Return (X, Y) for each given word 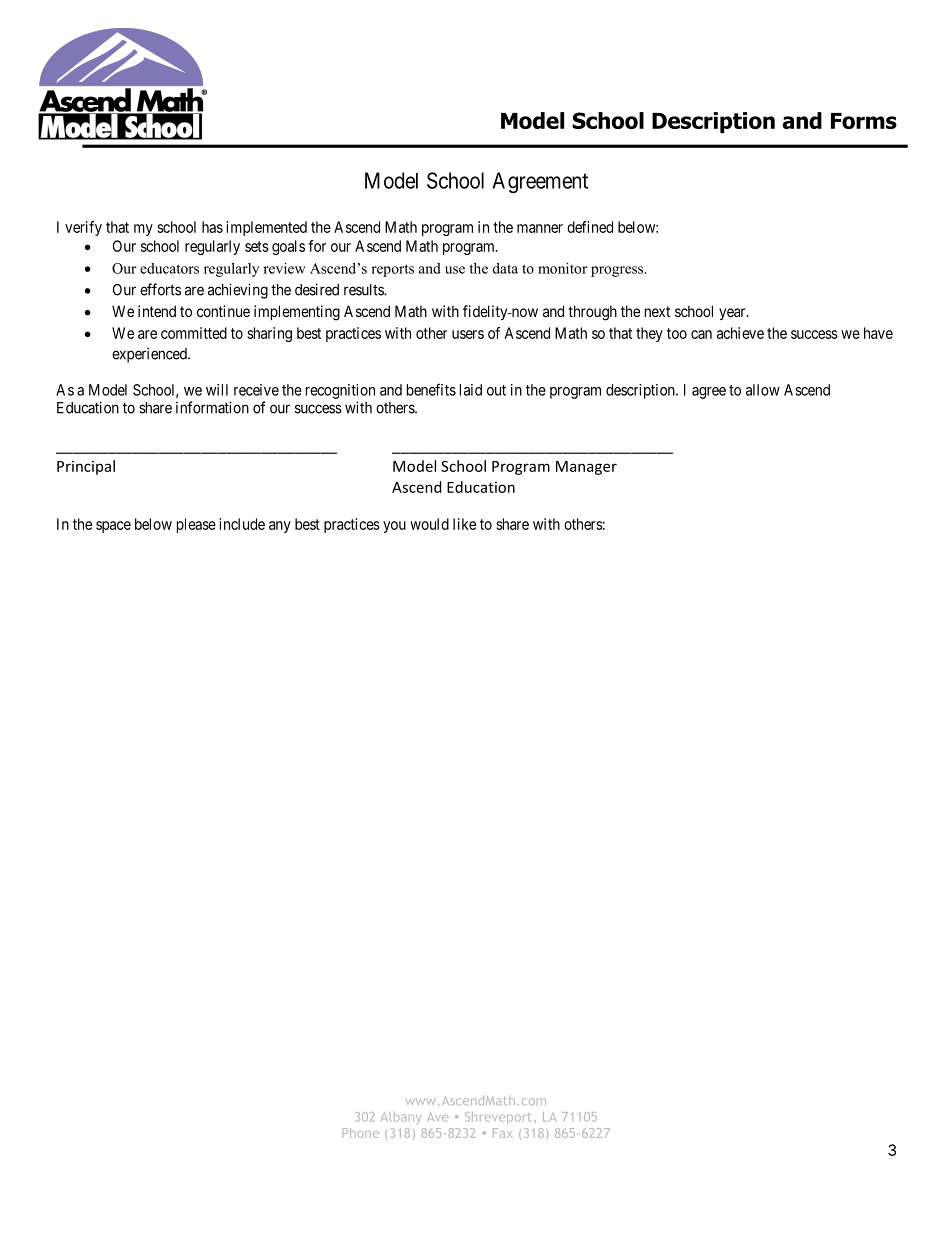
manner (540, 228)
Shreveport (500, 1118)
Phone (361, 1133)
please (196, 525)
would (429, 524)
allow (763, 390)
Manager (586, 468)
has (212, 227)
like (464, 524)
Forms (864, 121)
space (113, 527)
